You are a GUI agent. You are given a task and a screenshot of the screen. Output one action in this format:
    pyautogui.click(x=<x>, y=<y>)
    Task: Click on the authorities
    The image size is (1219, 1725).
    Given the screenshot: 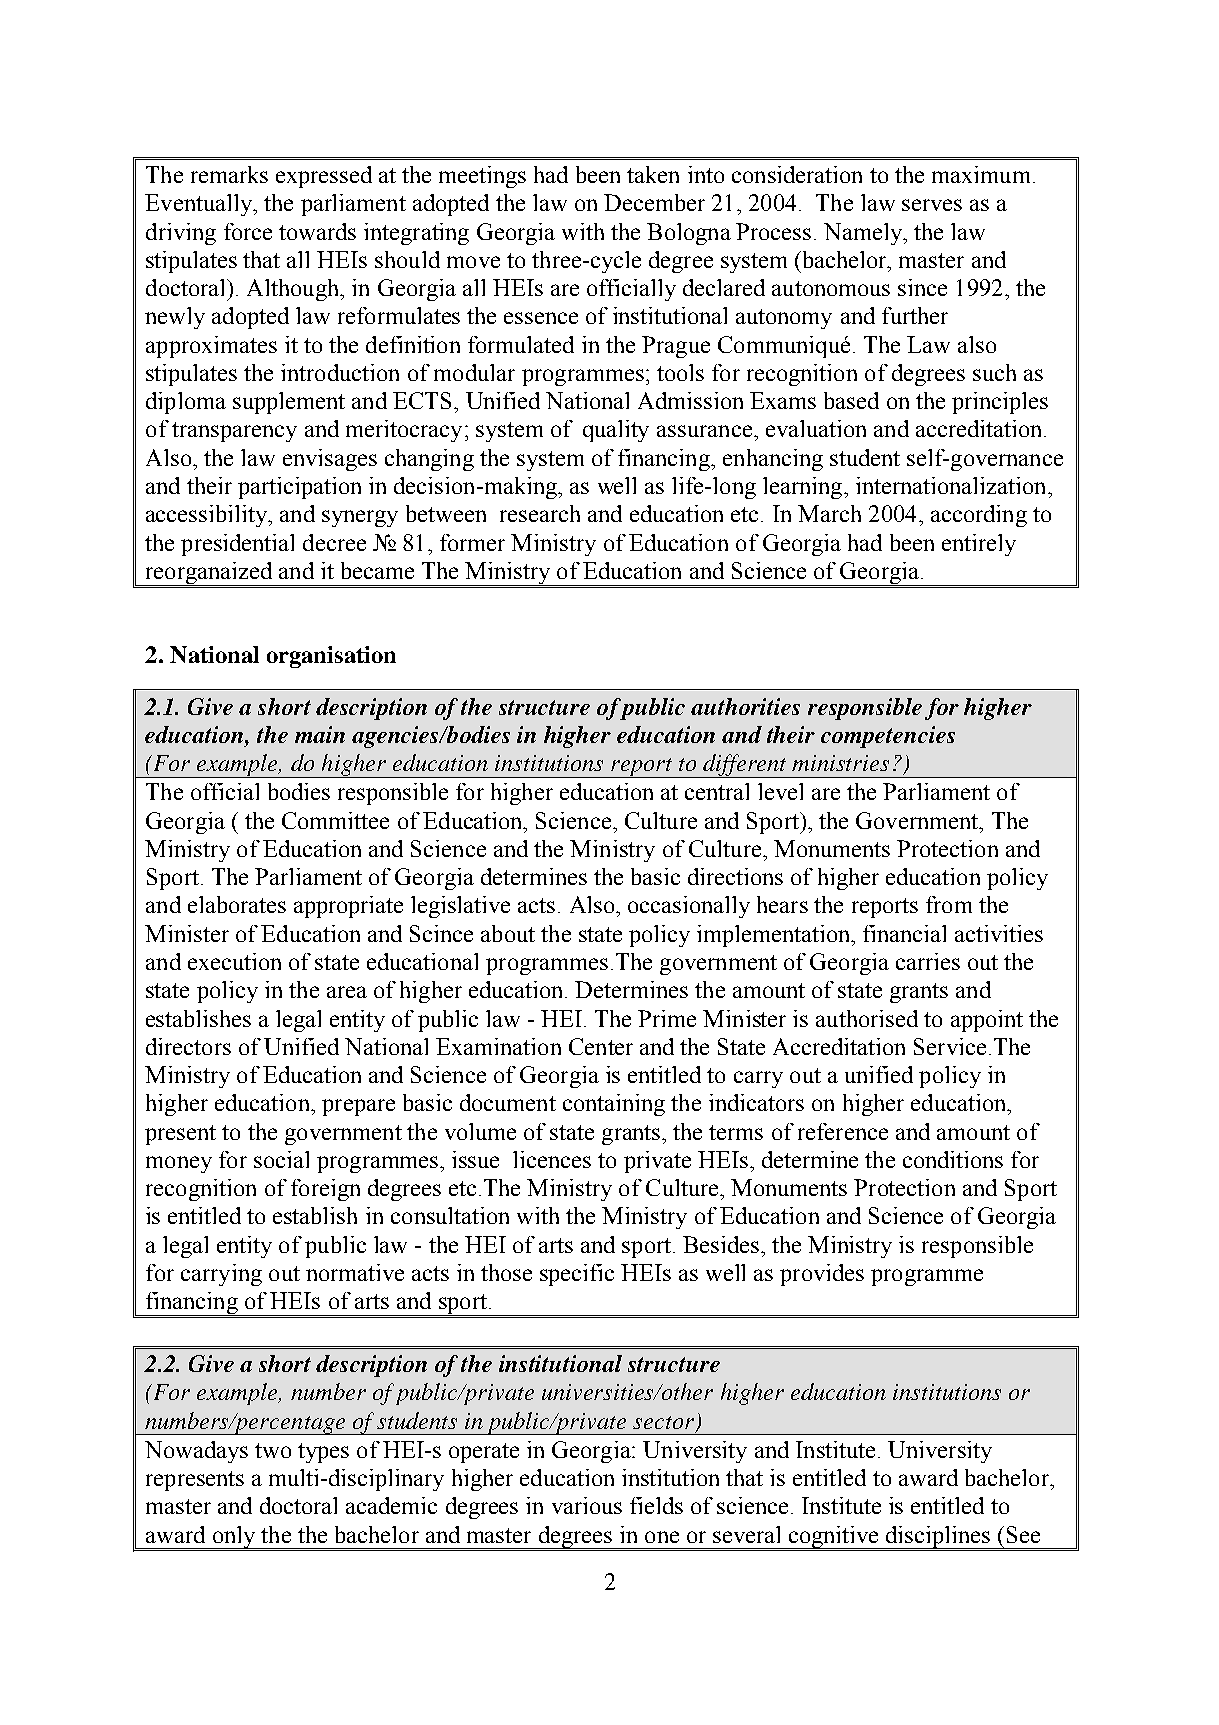 What is the action you would take?
    pyautogui.click(x=745, y=706)
